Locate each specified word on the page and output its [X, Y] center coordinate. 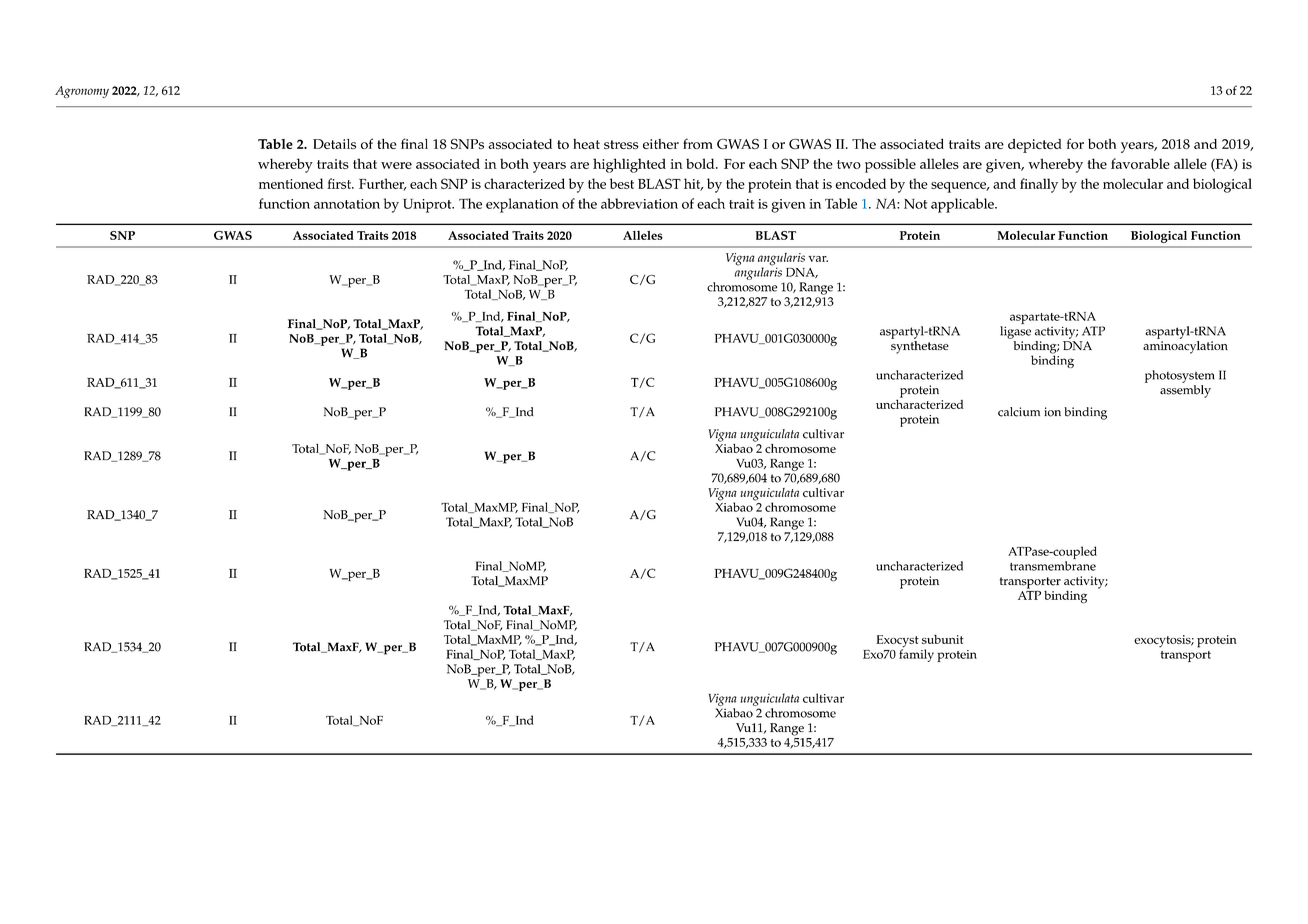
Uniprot [428, 206]
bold [701, 163]
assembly [1185, 391]
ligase [1015, 332]
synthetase [920, 346]
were [396, 165]
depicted [1034, 146]
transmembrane [1053, 566]
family [916, 654]
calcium [1019, 412]
